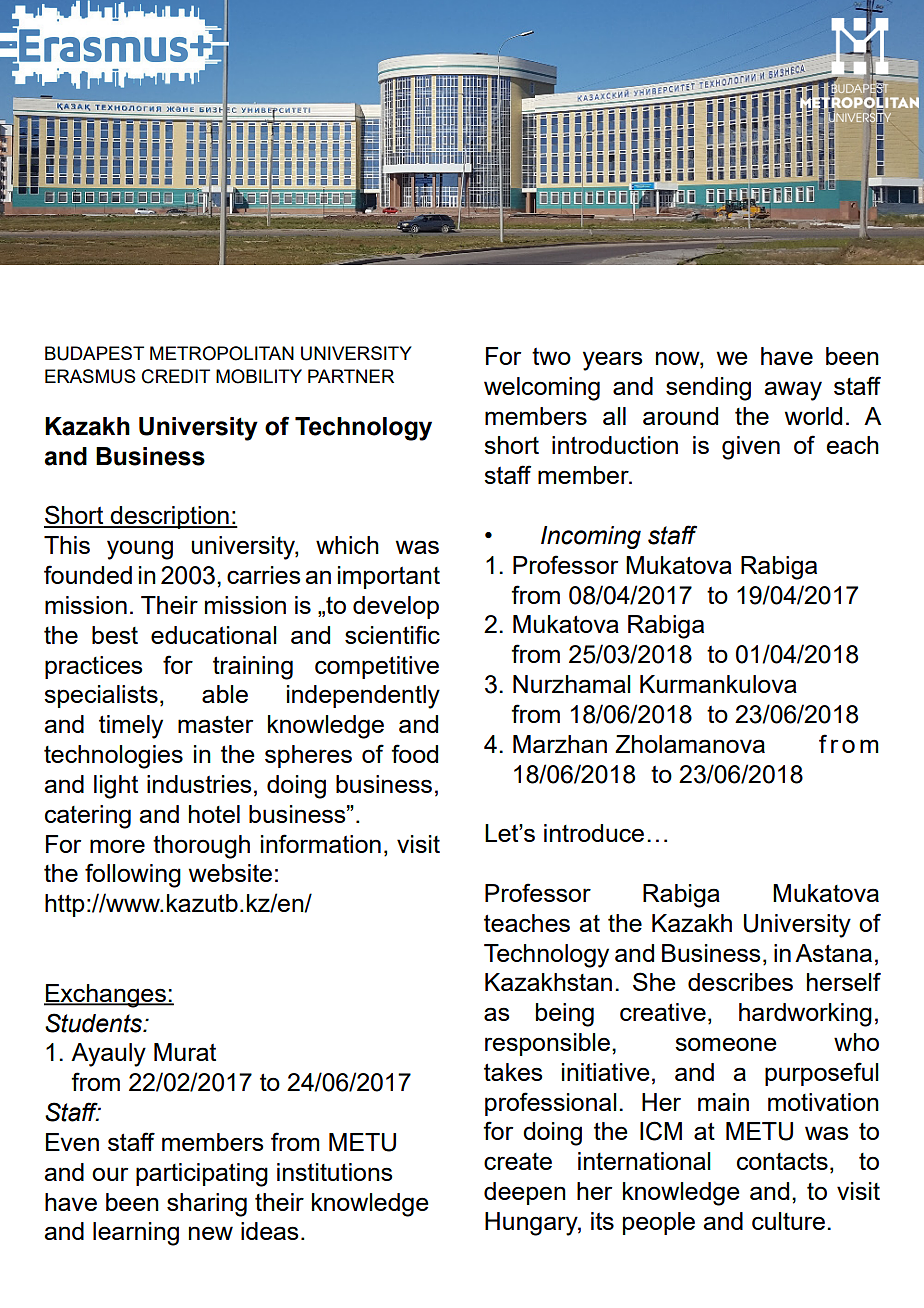 This screenshot has height=1308, width=924. Describe the element at coordinates (207, 1205) in the screenshot. I see `sharing` at that location.
